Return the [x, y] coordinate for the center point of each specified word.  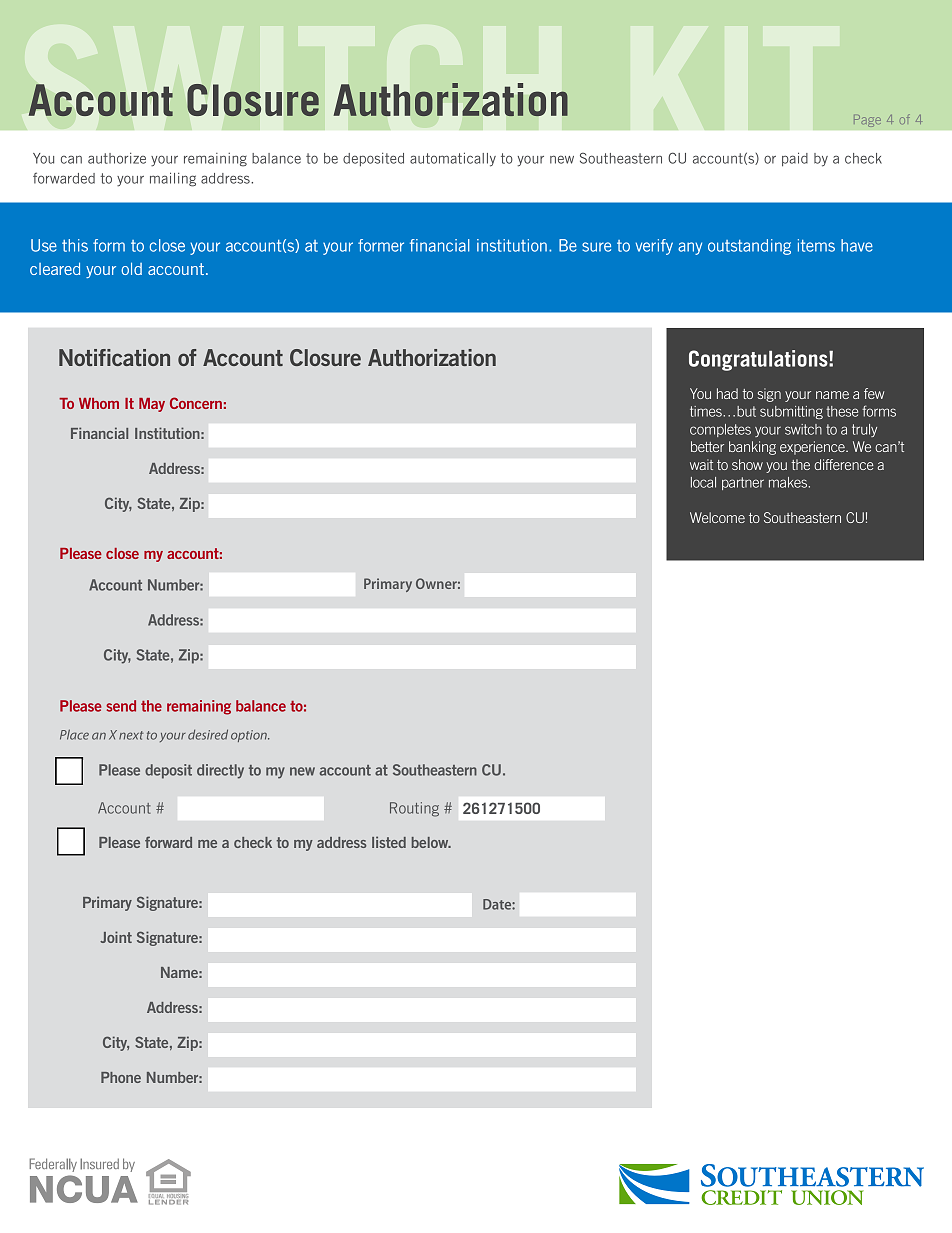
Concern [196, 403]
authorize [117, 158]
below [431, 842]
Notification [114, 357]
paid [795, 159]
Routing [414, 809]
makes [789, 482]
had [727, 393]
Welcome [717, 517]
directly [220, 771]
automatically [453, 159]
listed [389, 842]
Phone [121, 1077]
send [121, 706]
